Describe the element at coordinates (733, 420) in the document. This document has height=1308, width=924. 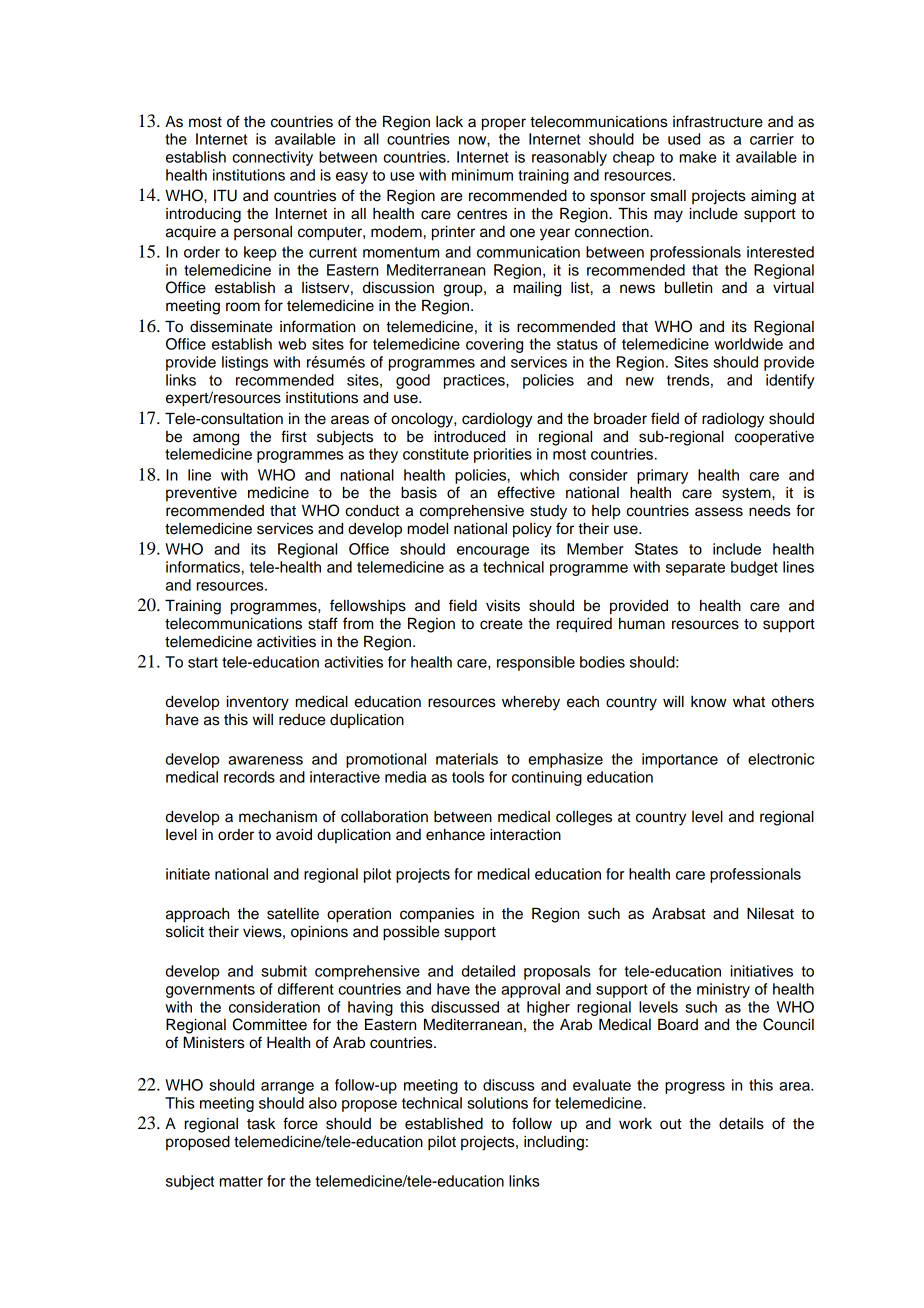
I see `radiology` at that location.
